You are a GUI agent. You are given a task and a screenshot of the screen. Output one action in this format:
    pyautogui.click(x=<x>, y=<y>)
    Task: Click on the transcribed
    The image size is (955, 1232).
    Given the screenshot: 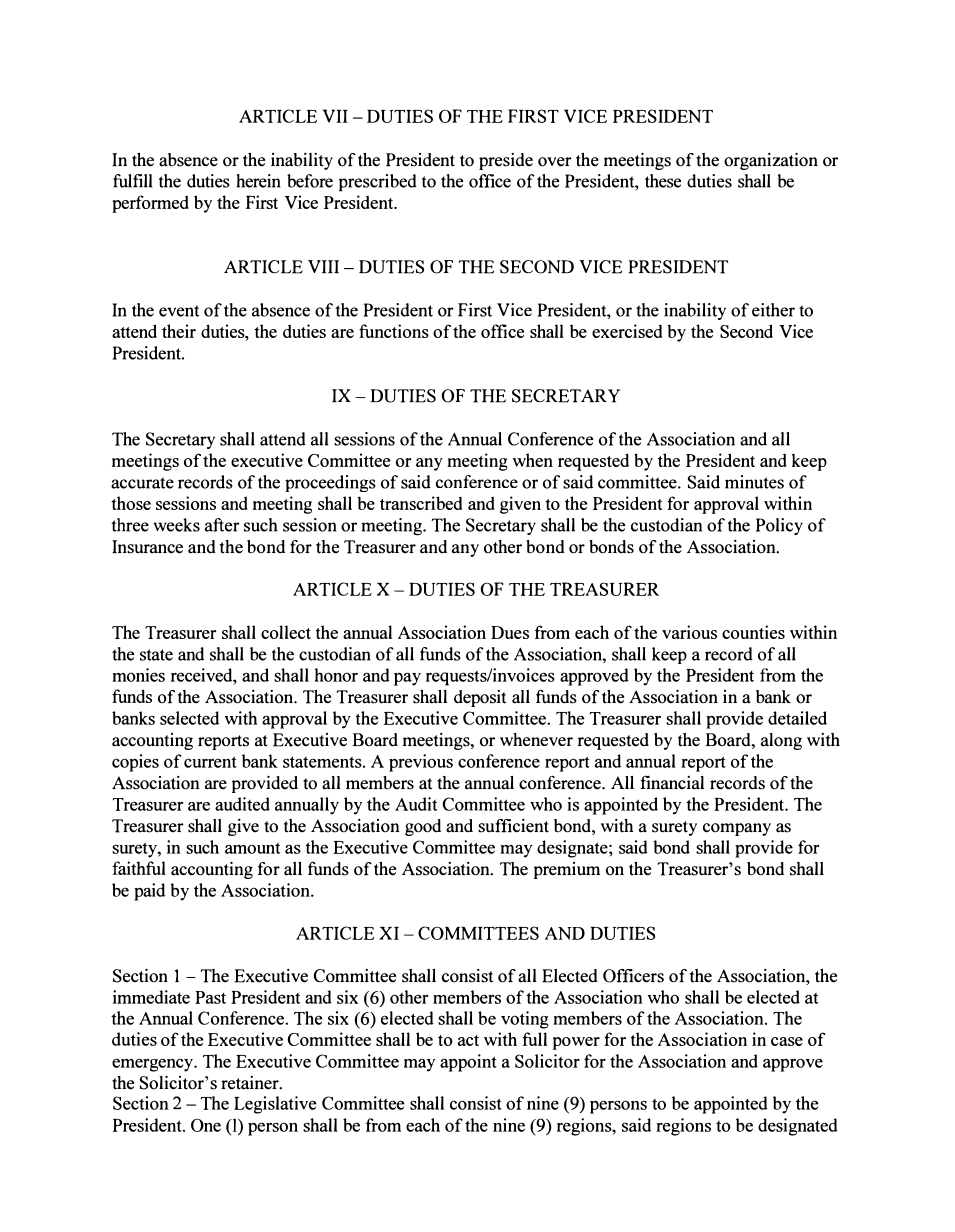 What is the action you would take?
    pyautogui.click(x=421, y=503)
